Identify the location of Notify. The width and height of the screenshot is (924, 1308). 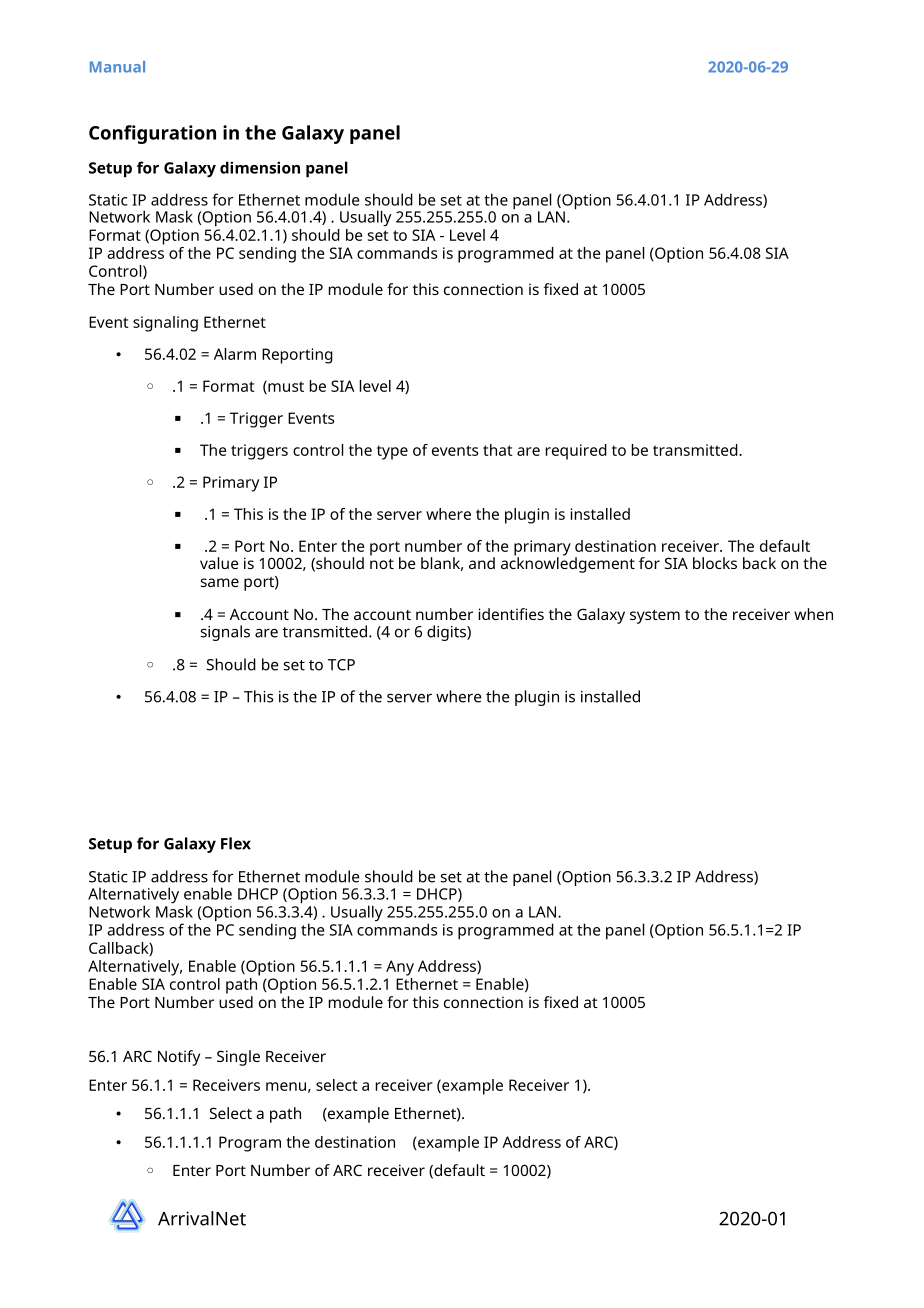
(179, 1058).
